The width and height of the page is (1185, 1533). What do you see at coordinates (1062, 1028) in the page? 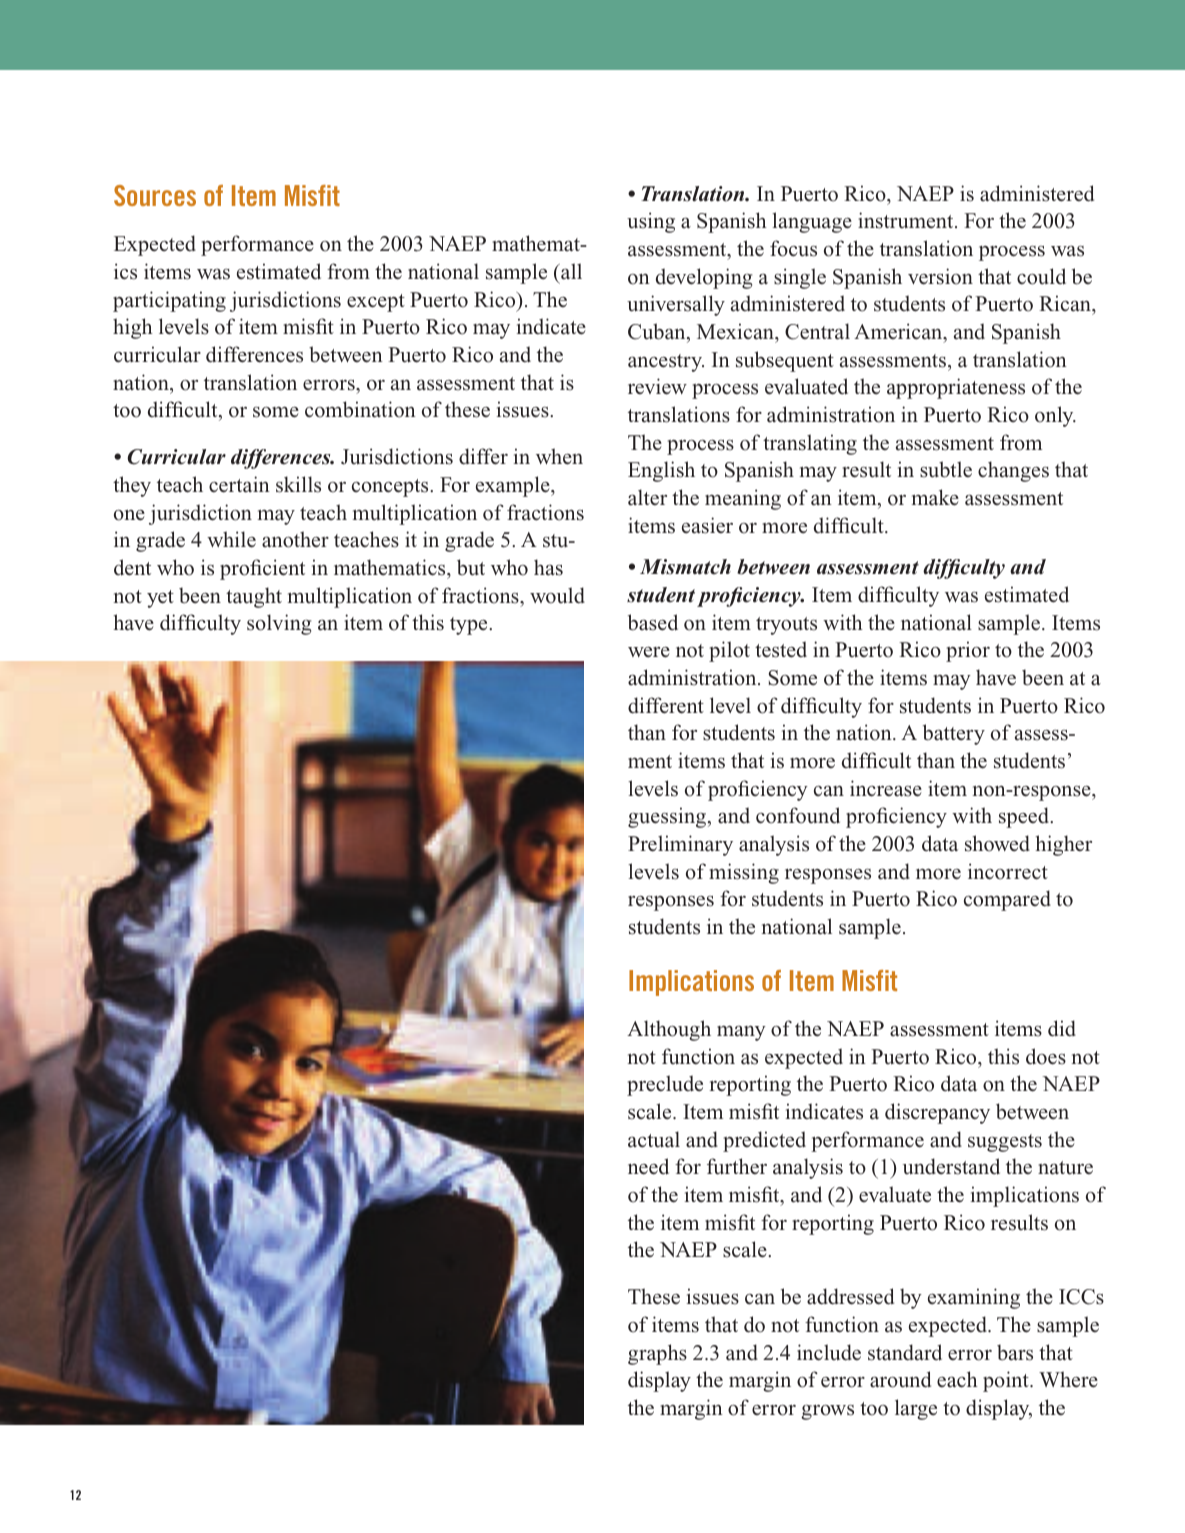
I see `did` at bounding box center [1062, 1028].
